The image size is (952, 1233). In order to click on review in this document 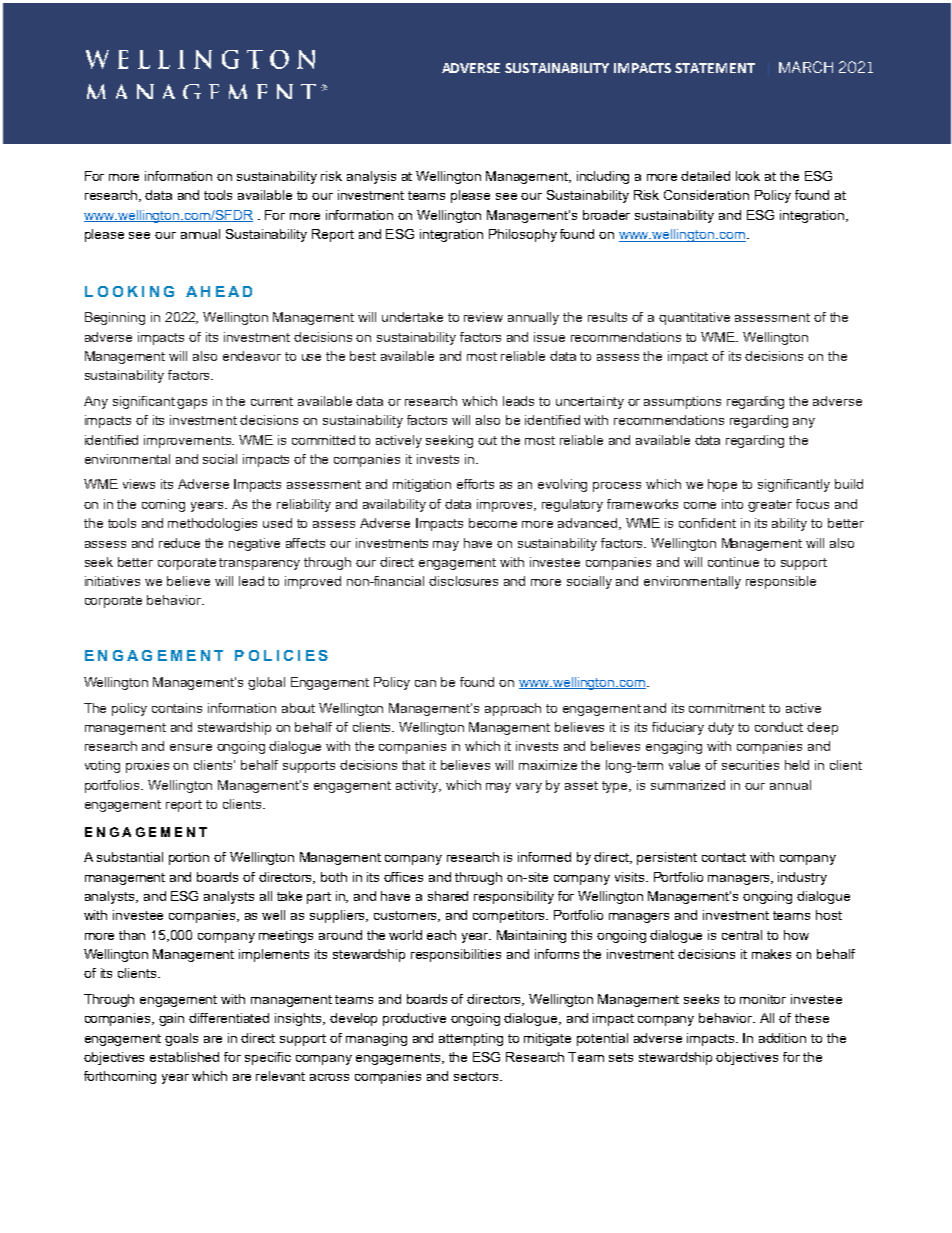, I will do `click(483, 317)`.
